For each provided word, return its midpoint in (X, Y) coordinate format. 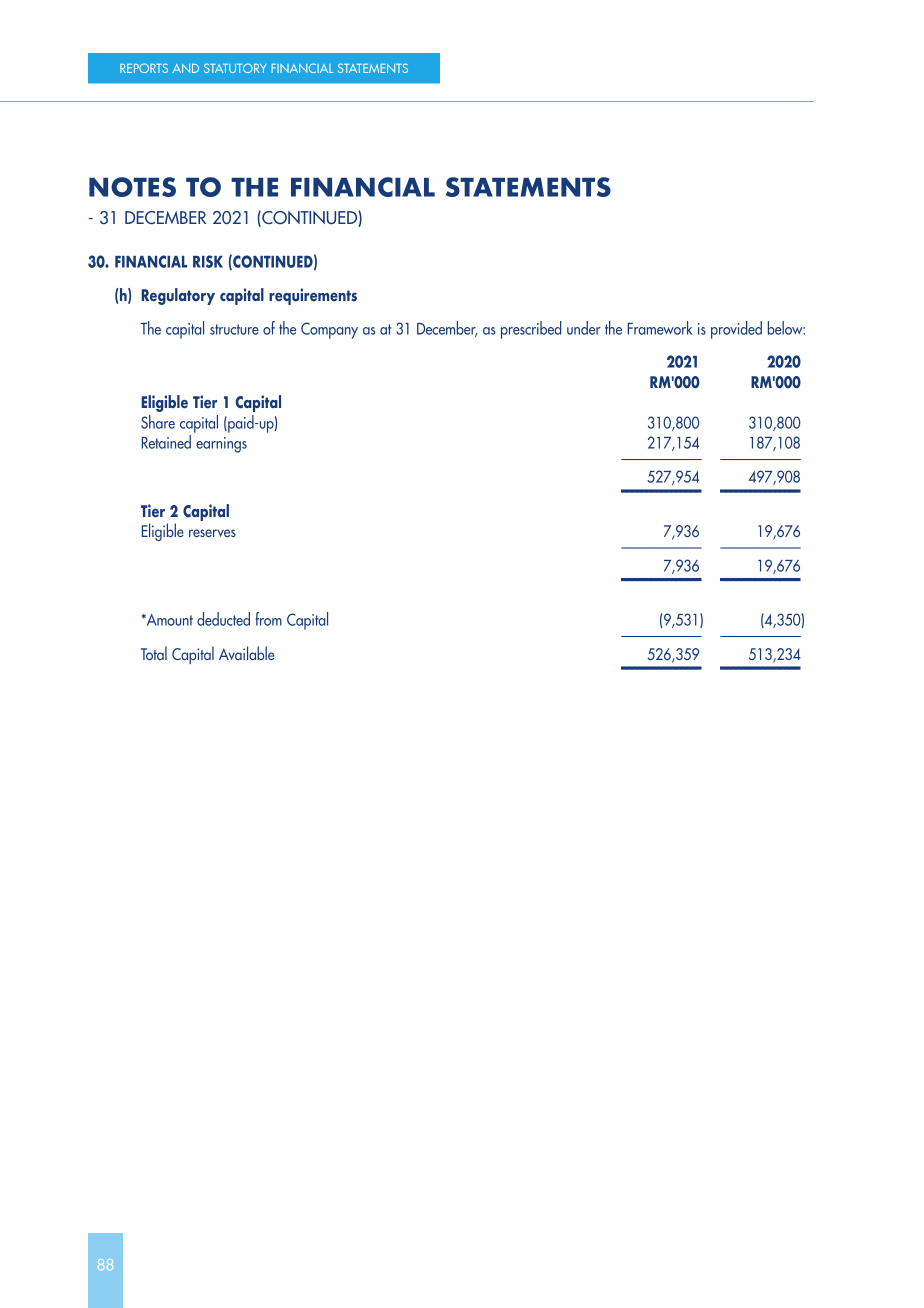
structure (234, 329)
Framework (660, 328)
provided (736, 330)
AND (185, 68)
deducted (223, 619)
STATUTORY (235, 68)
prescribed (531, 330)
